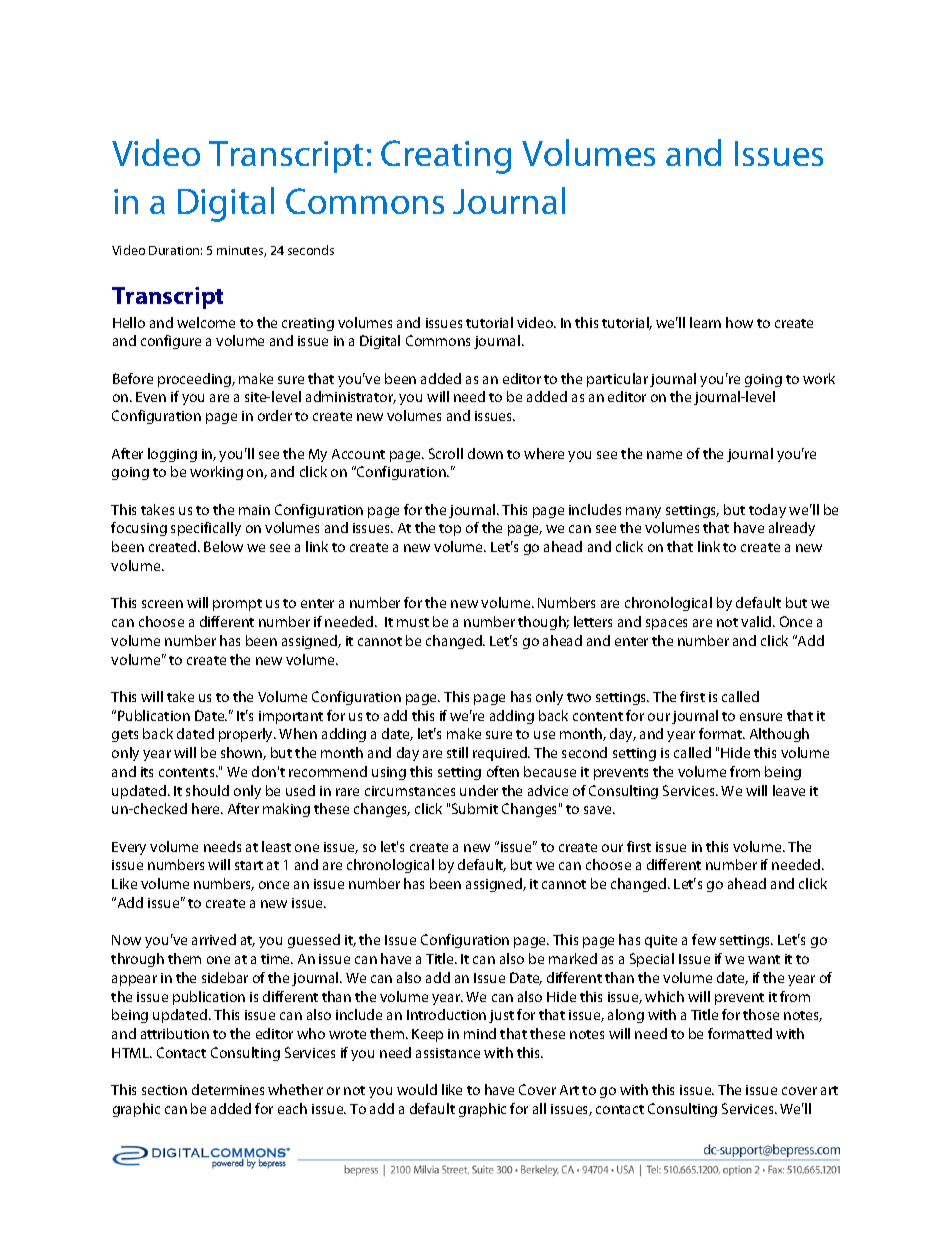 This screenshot has width=952, height=1233. I want to click on prompt, so click(237, 605).
